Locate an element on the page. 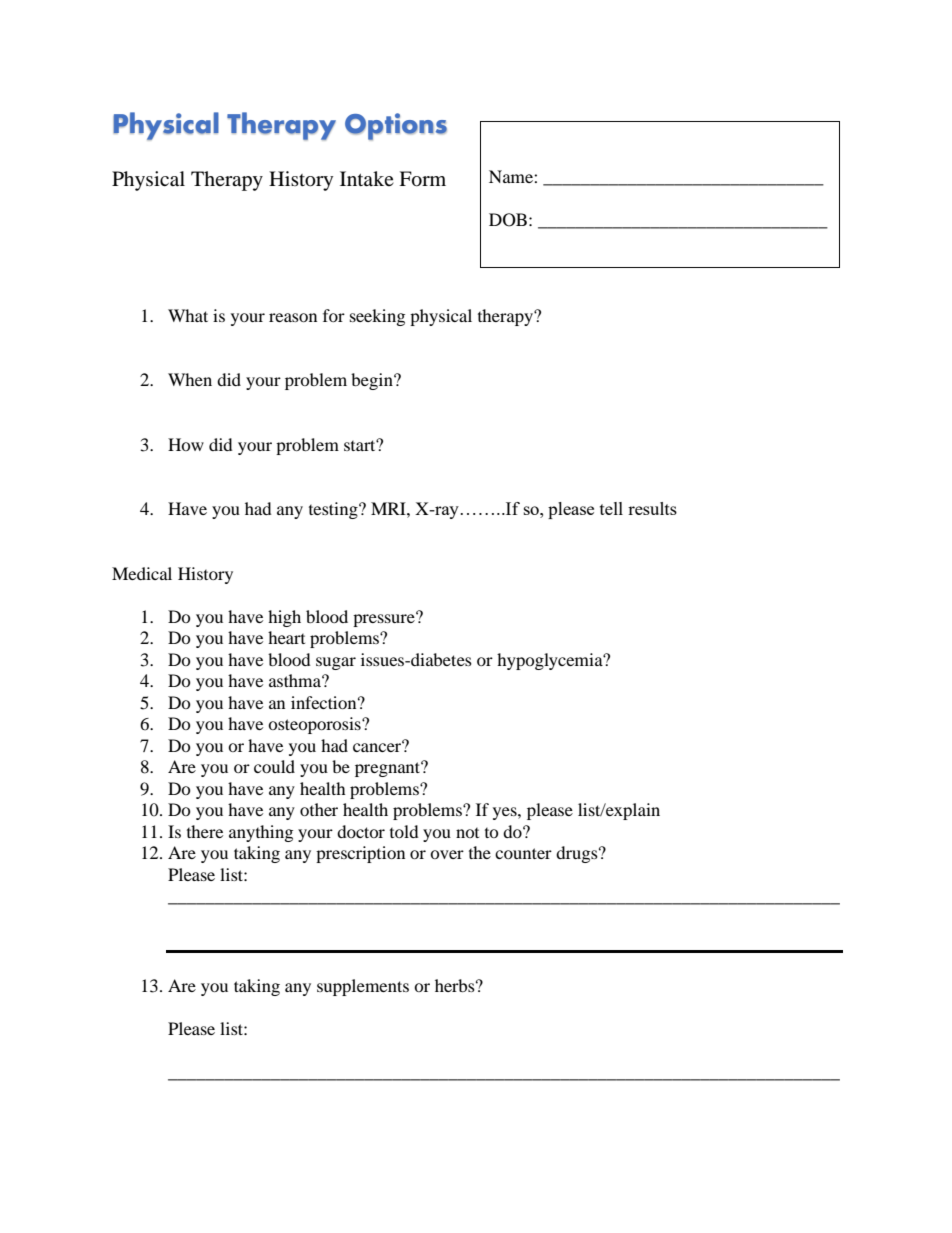  Medical is located at coordinates (142, 573).
